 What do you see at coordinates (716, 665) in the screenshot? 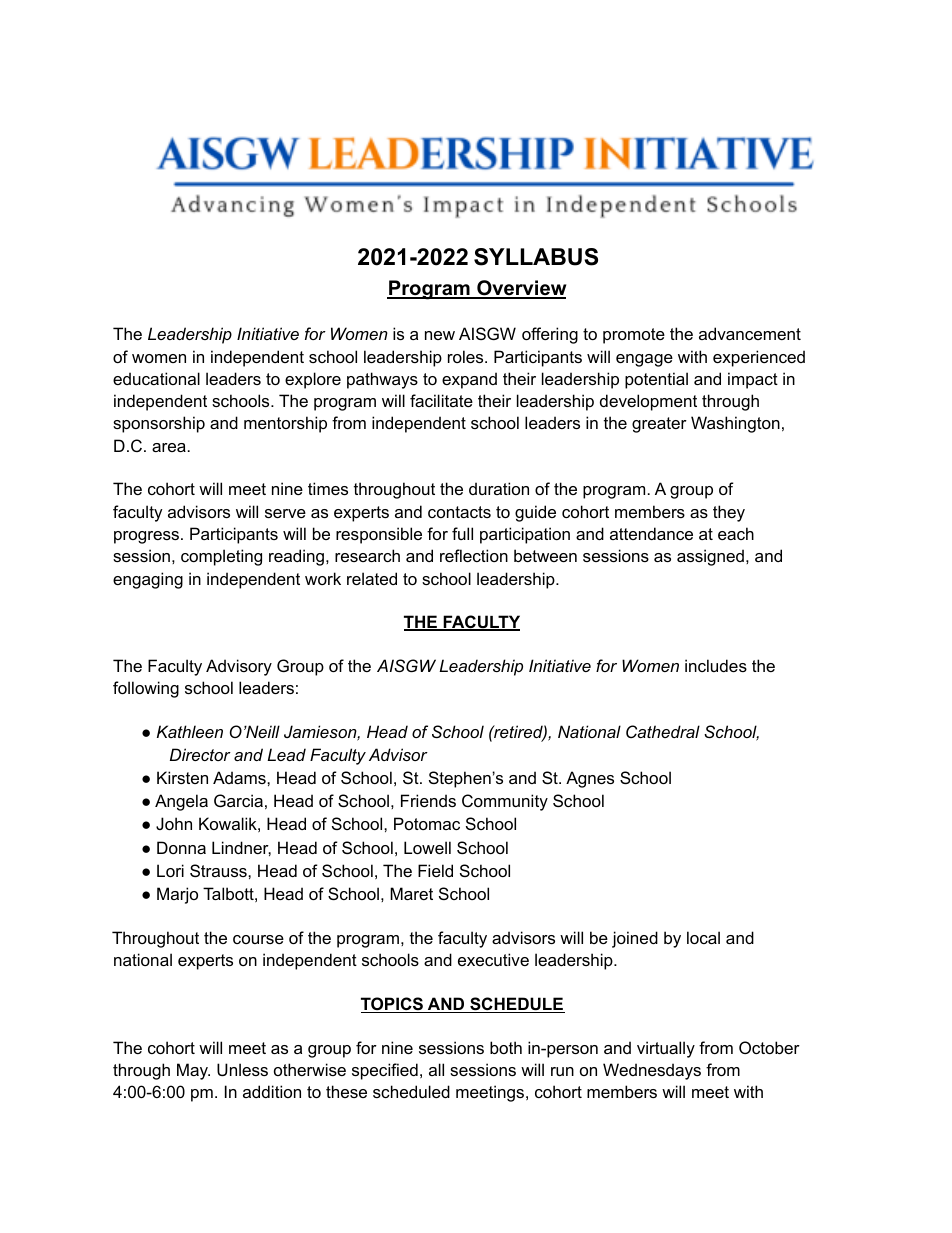
I see `includes` at bounding box center [716, 665].
